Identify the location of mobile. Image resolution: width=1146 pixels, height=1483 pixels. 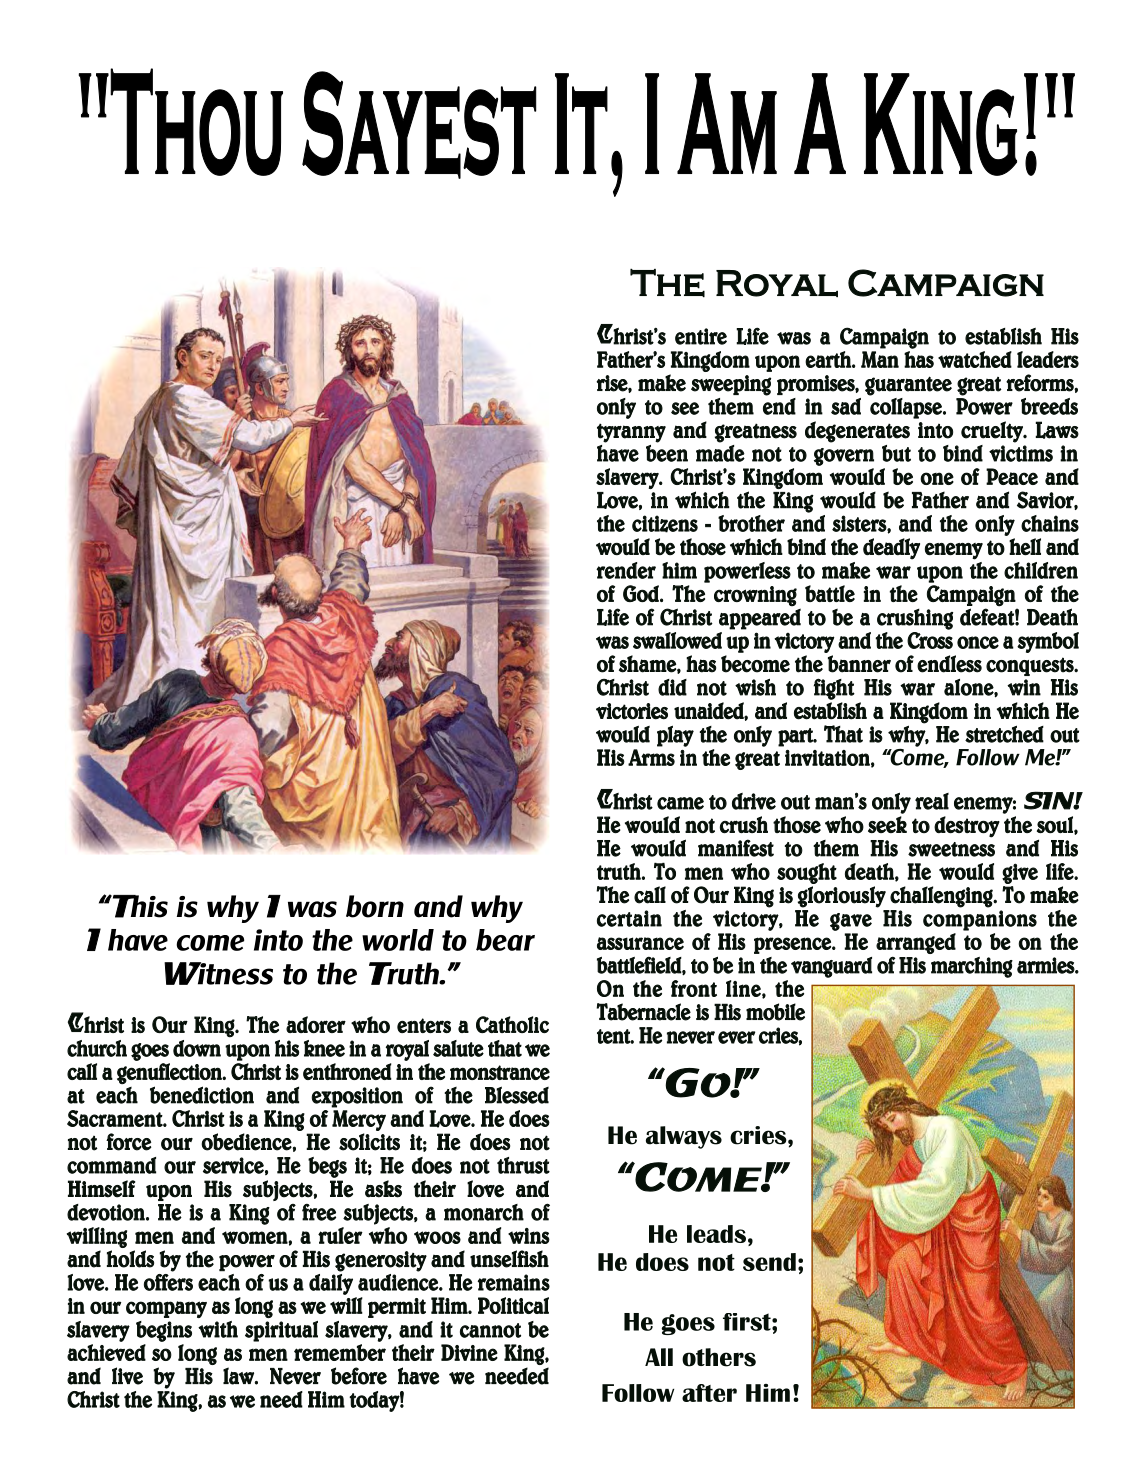
(775, 1012).
